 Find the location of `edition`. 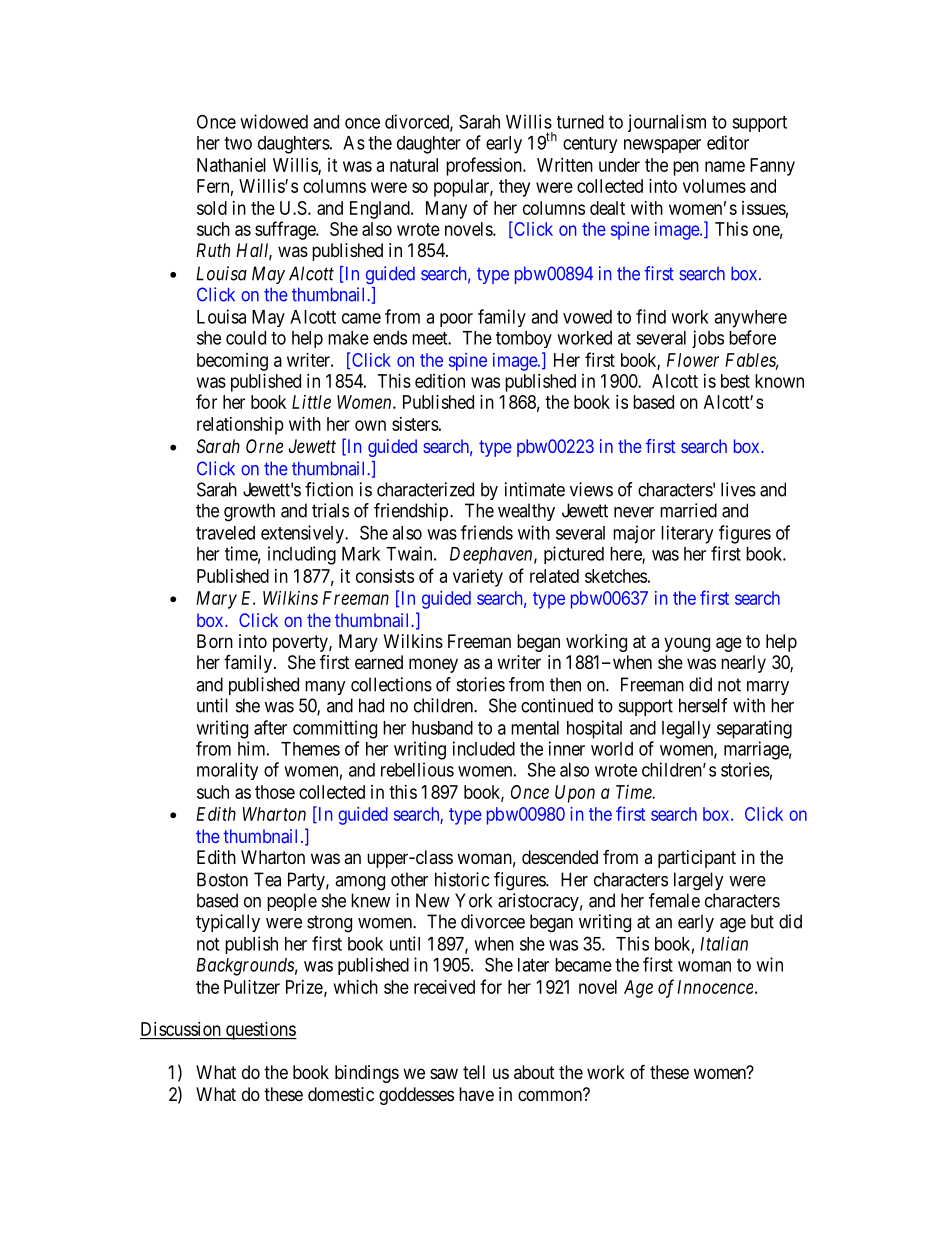

edition is located at coordinates (440, 381).
